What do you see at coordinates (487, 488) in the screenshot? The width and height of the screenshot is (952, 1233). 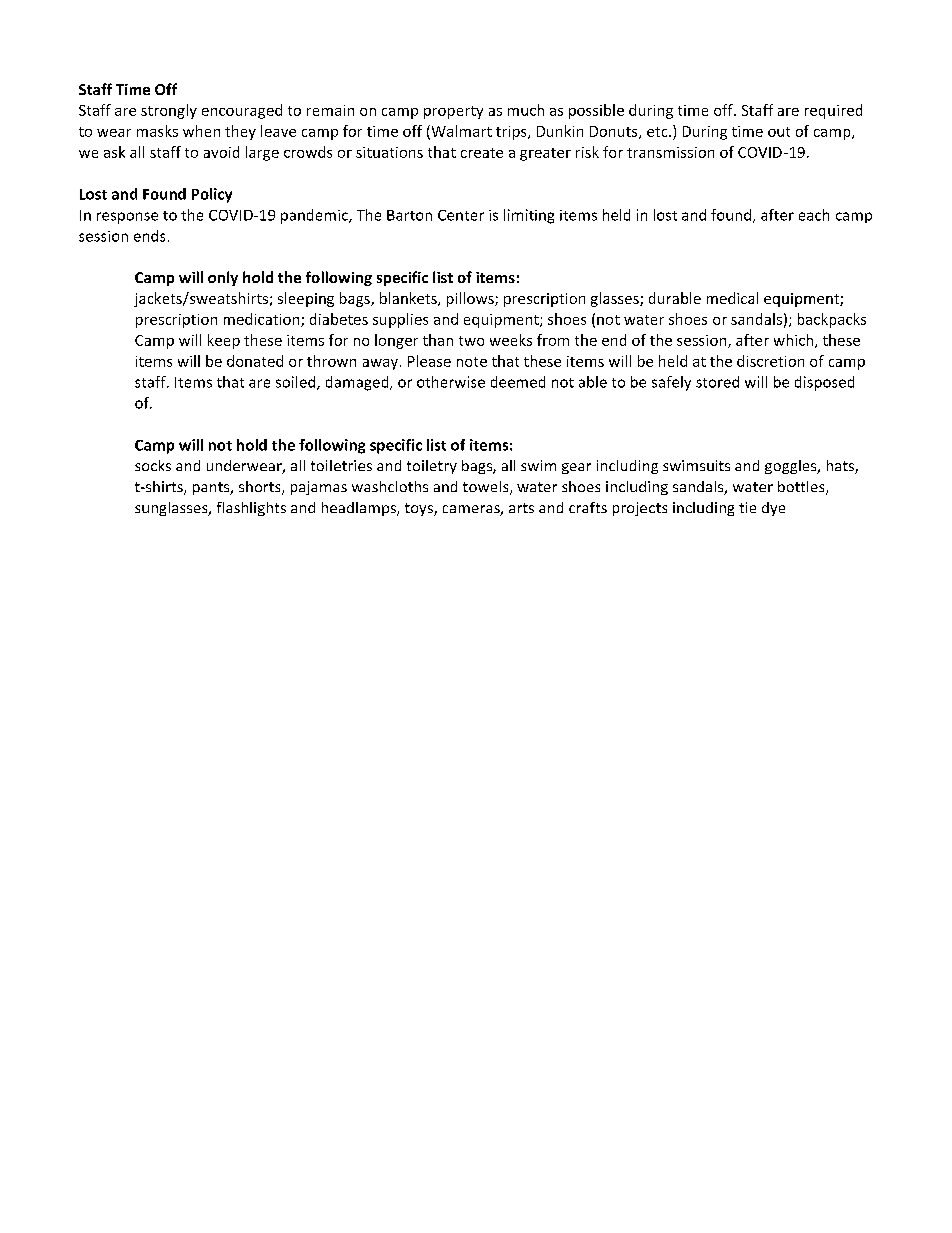 I see `towels` at bounding box center [487, 488].
